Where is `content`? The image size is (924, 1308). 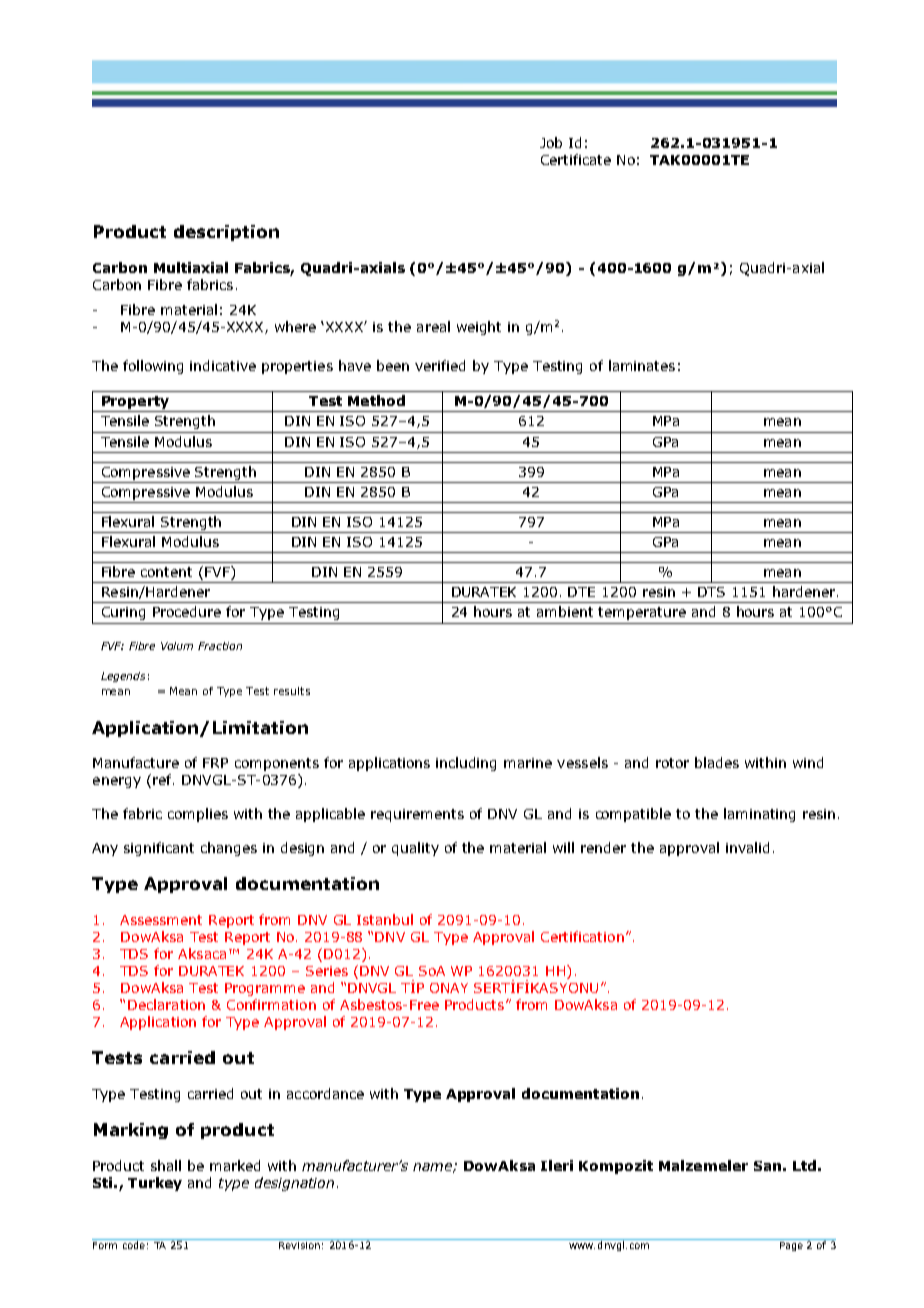 content is located at coordinates (166, 572).
